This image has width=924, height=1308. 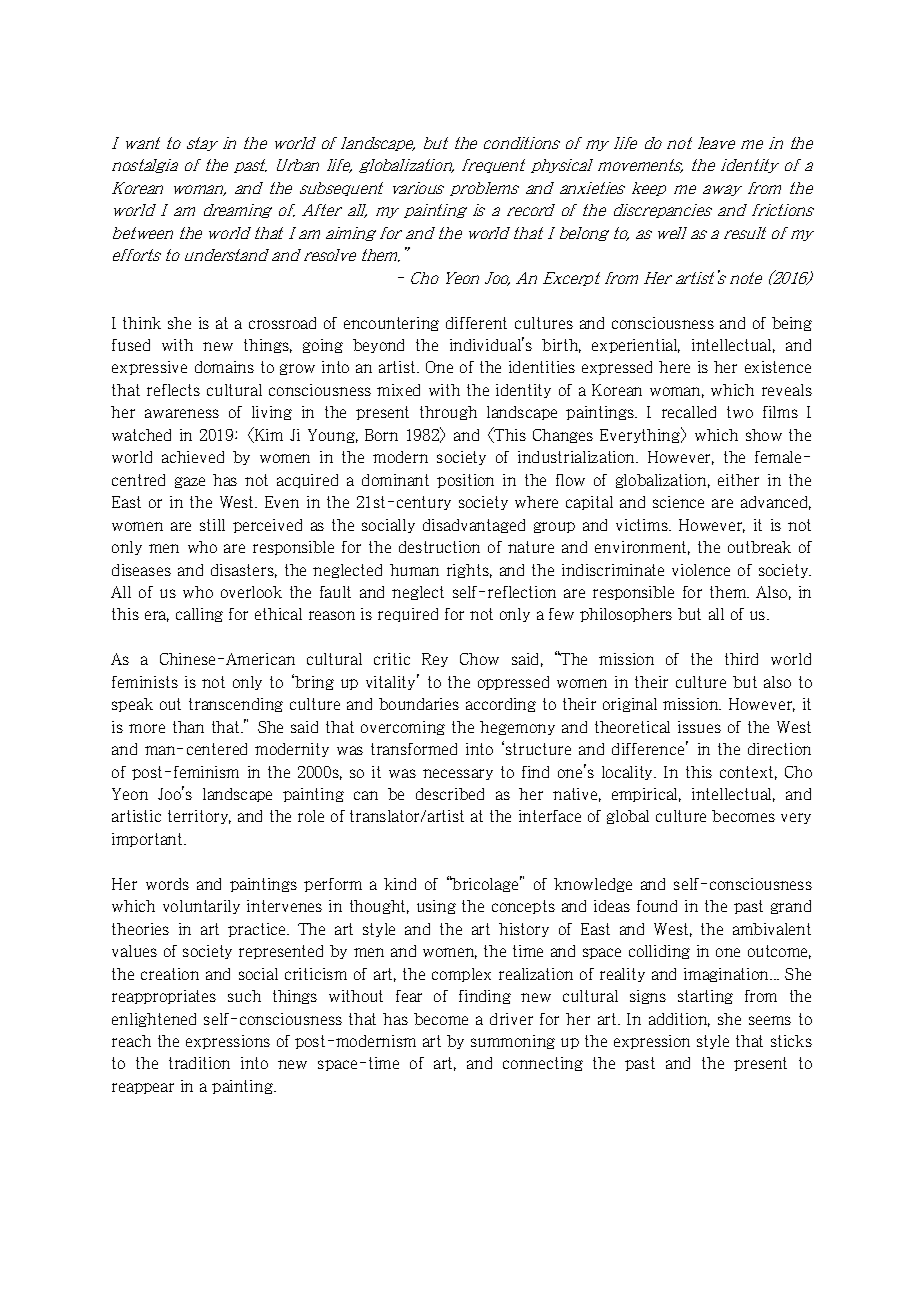 What do you see at coordinates (738, 480) in the image?
I see `either` at bounding box center [738, 480].
